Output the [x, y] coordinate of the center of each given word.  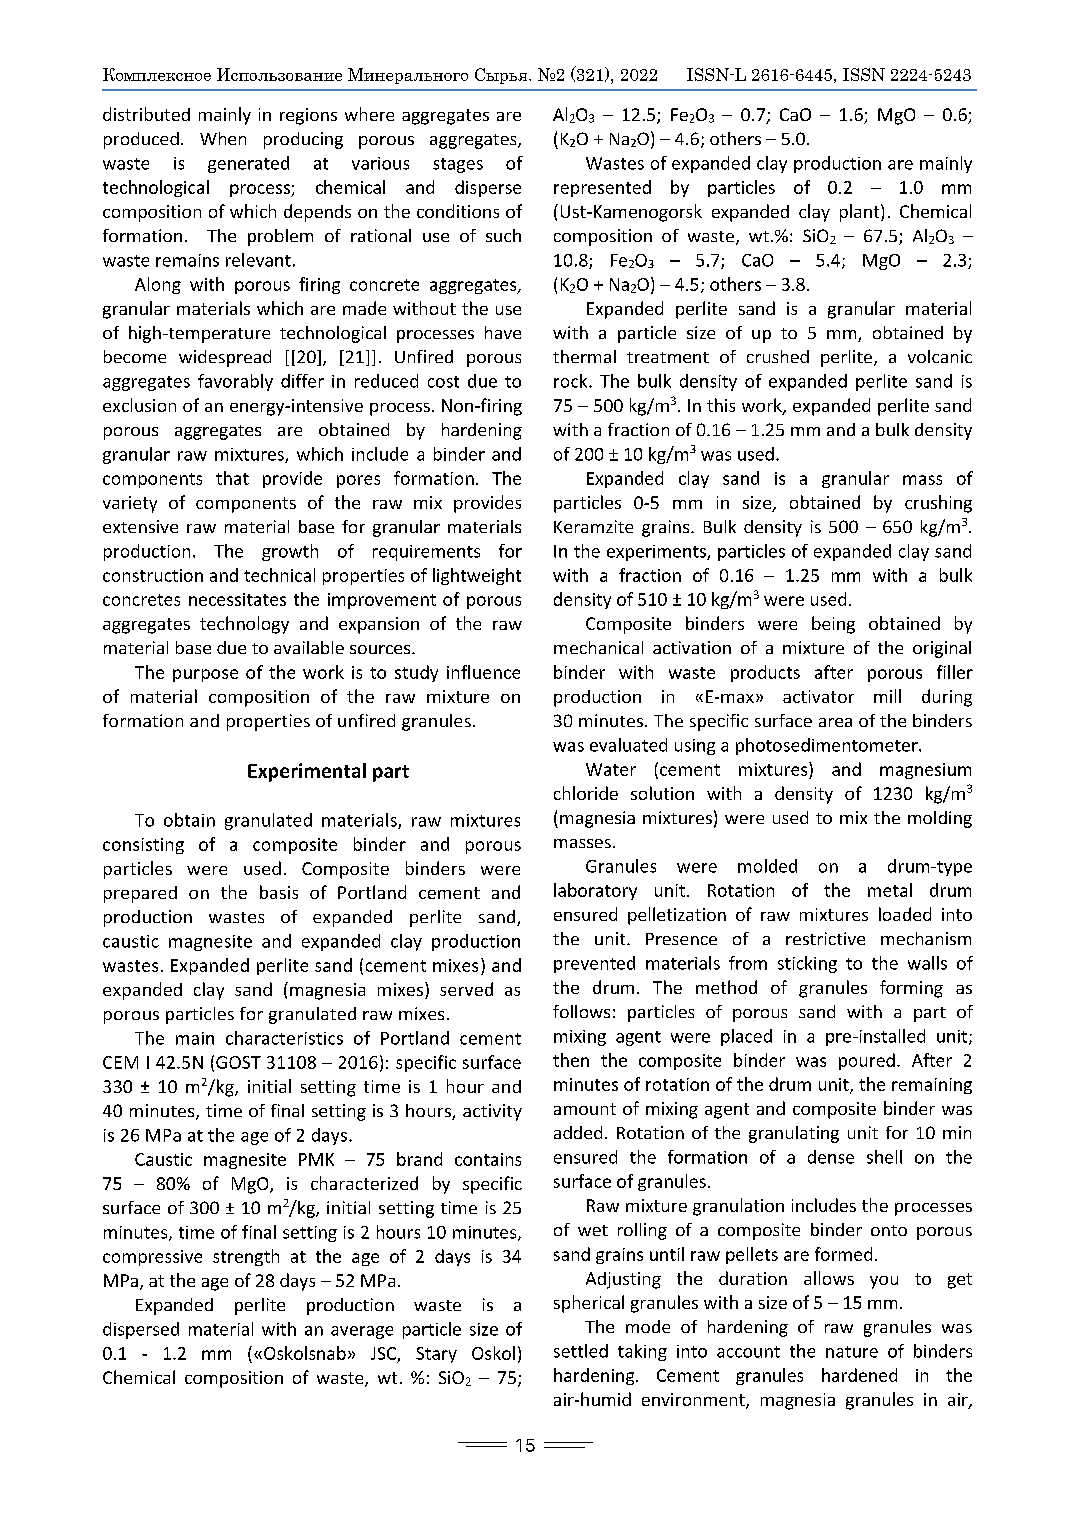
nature [852, 1352]
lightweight [477, 576]
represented [602, 188]
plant [861, 213]
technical [279, 575]
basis [279, 892]
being [833, 625]
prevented [594, 964]
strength [246, 1257]
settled [581, 1351]
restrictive [825, 938]
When [223, 138]
